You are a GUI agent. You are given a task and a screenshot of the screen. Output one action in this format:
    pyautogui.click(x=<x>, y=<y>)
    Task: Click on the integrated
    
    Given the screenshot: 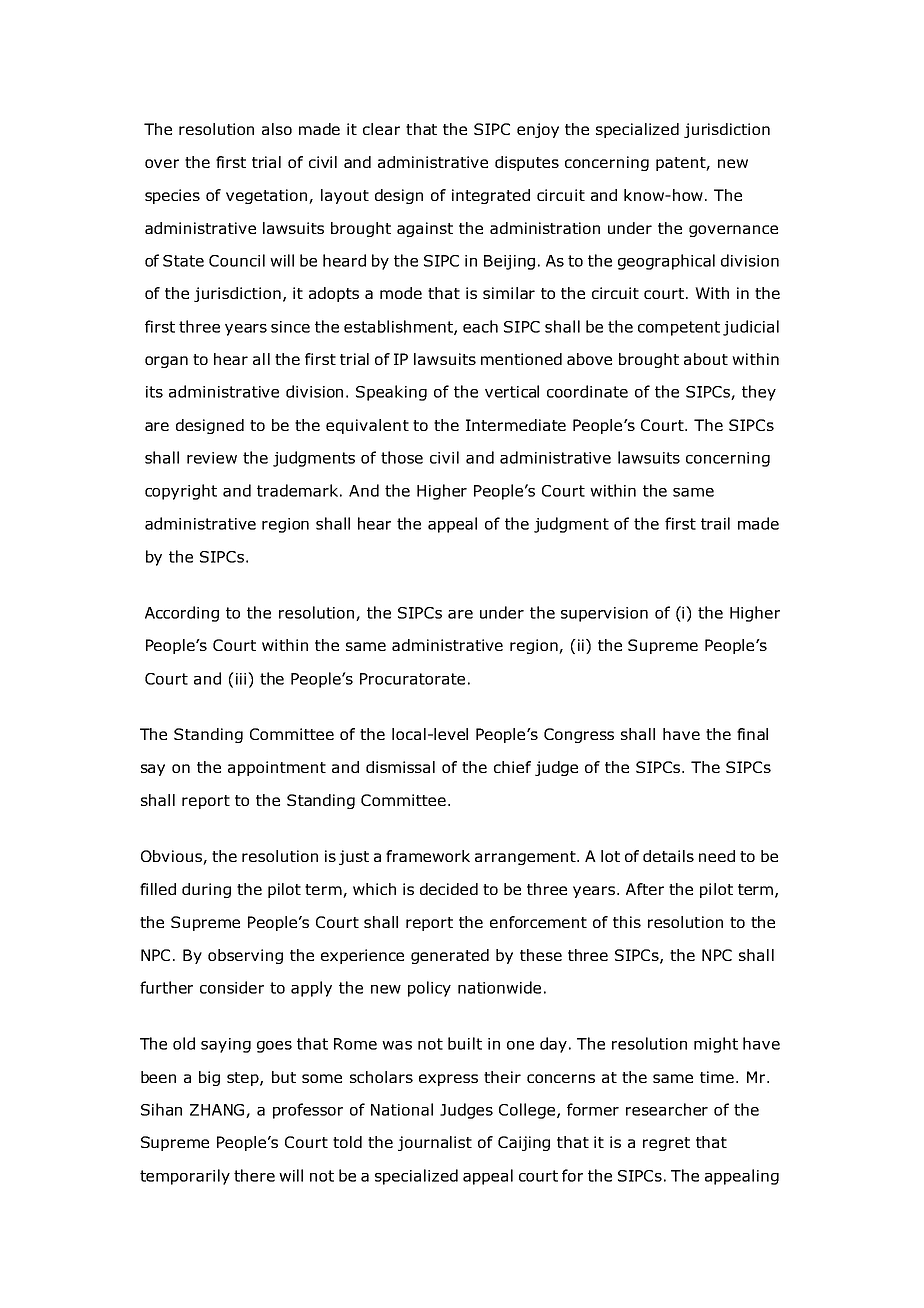 What is the action you would take?
    pyautogui.click(x=491, y=196)
